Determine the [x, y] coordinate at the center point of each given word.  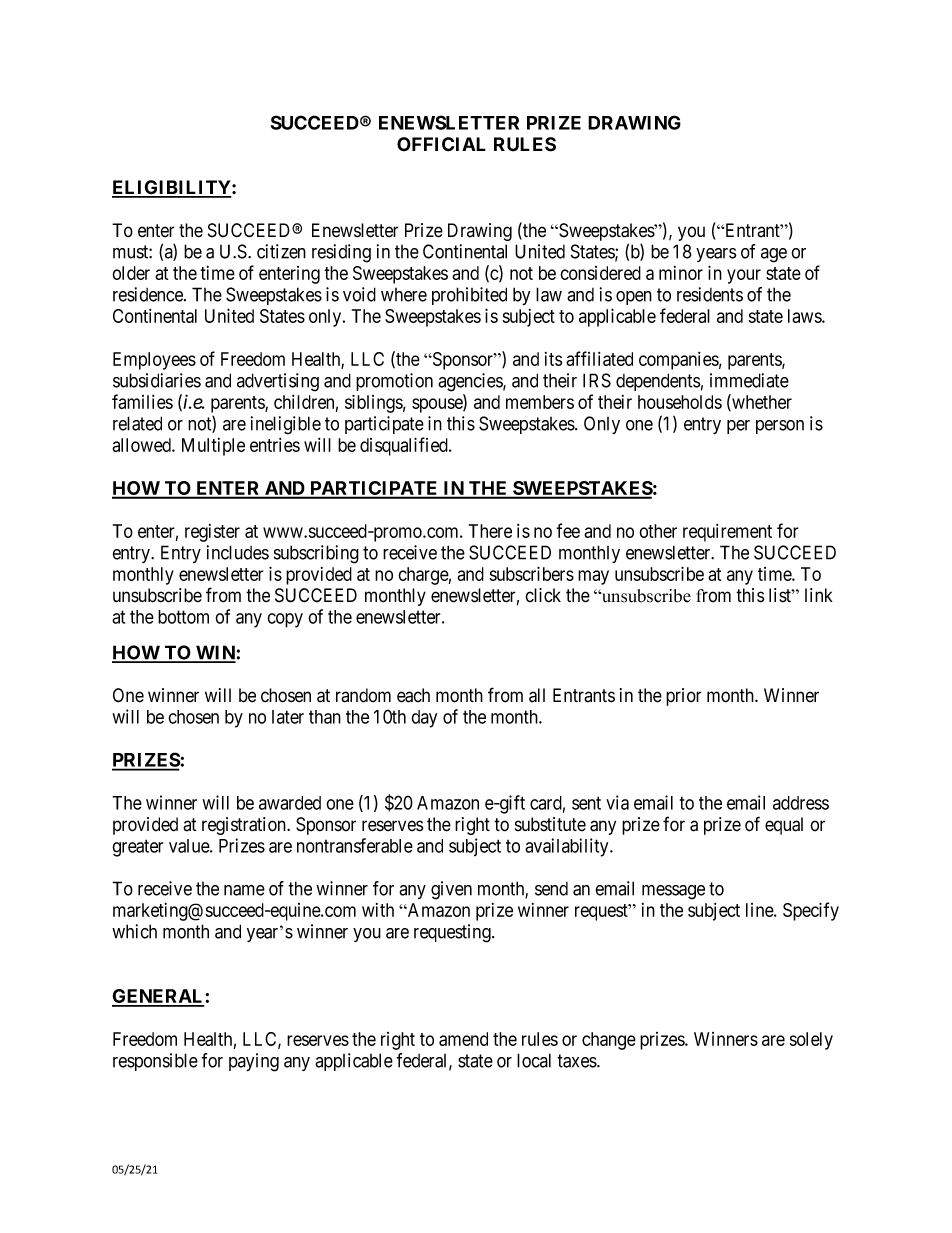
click [543, 595]
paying [254, 1062]
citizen [281, 251]
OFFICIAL [441, 144]
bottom [183, 617]
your [744, 276]
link [819, 595]
